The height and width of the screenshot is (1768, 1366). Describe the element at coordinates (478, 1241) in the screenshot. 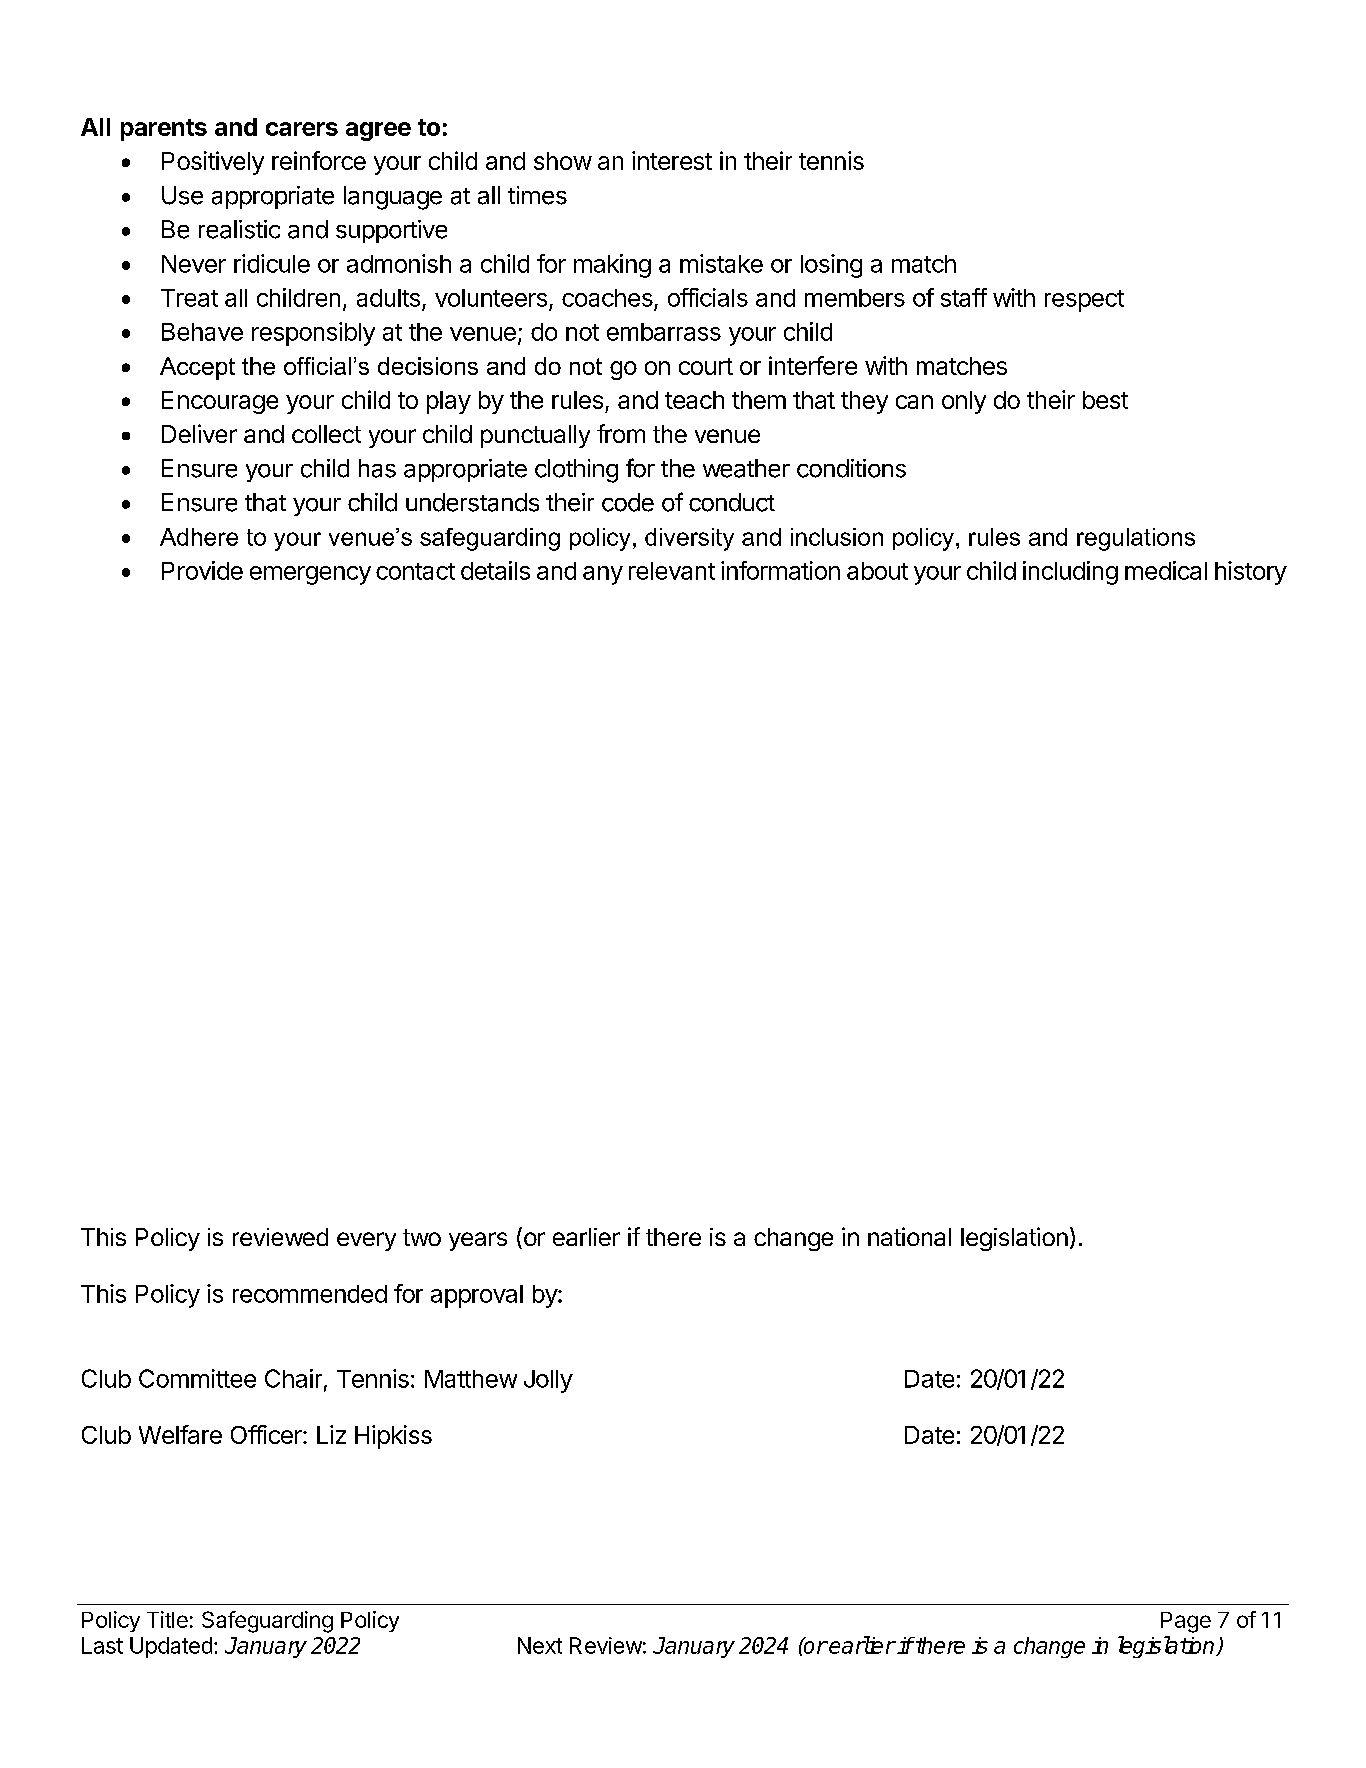

I see `years` at that location.
